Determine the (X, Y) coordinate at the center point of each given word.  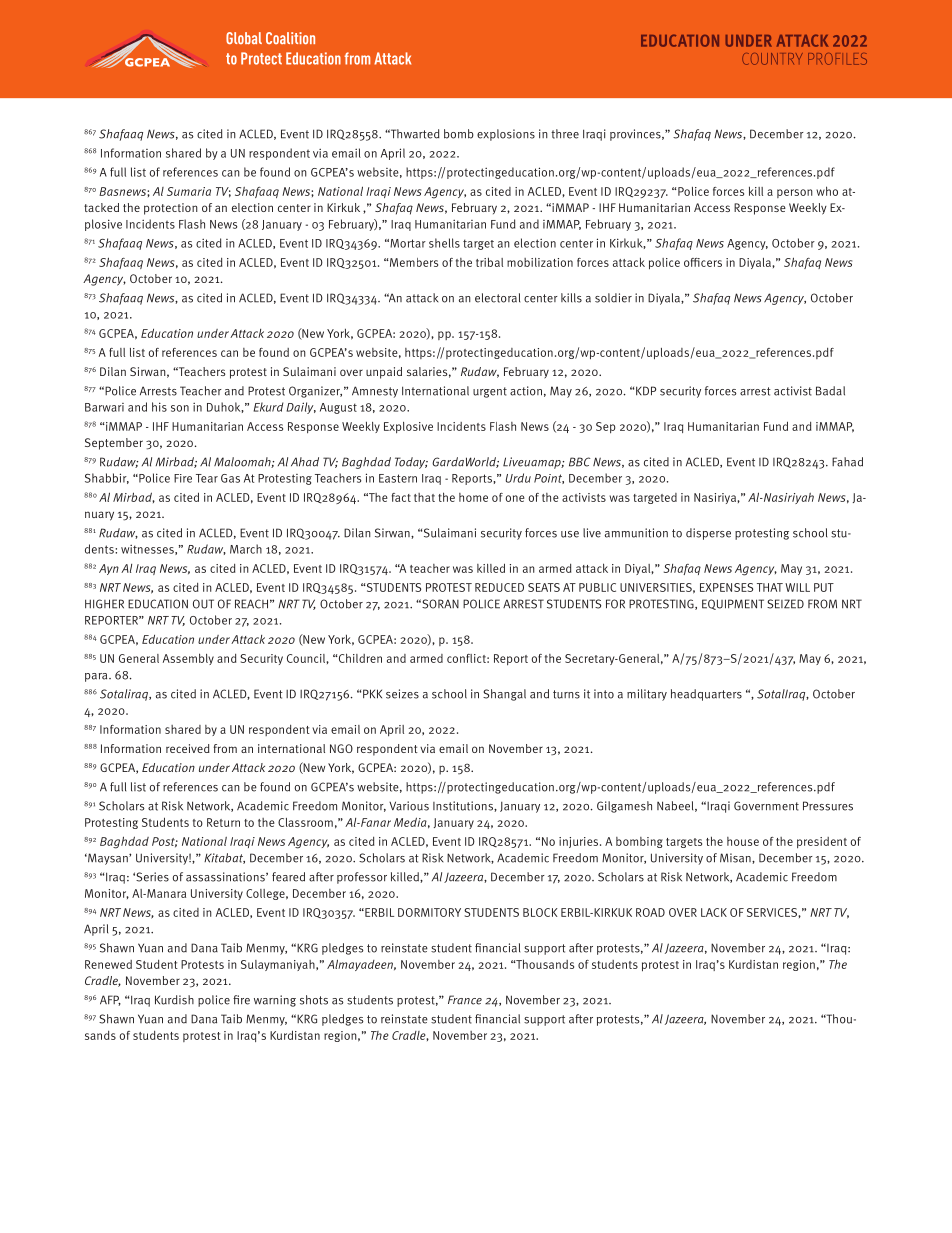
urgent (490, 392)
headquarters (706, 695)
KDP (646, 391)
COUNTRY (772, 59)
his (159, 407)
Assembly (188, 659)
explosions (506, 135)
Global (244, 38)
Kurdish (174, 1000)
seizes (402, 694)
